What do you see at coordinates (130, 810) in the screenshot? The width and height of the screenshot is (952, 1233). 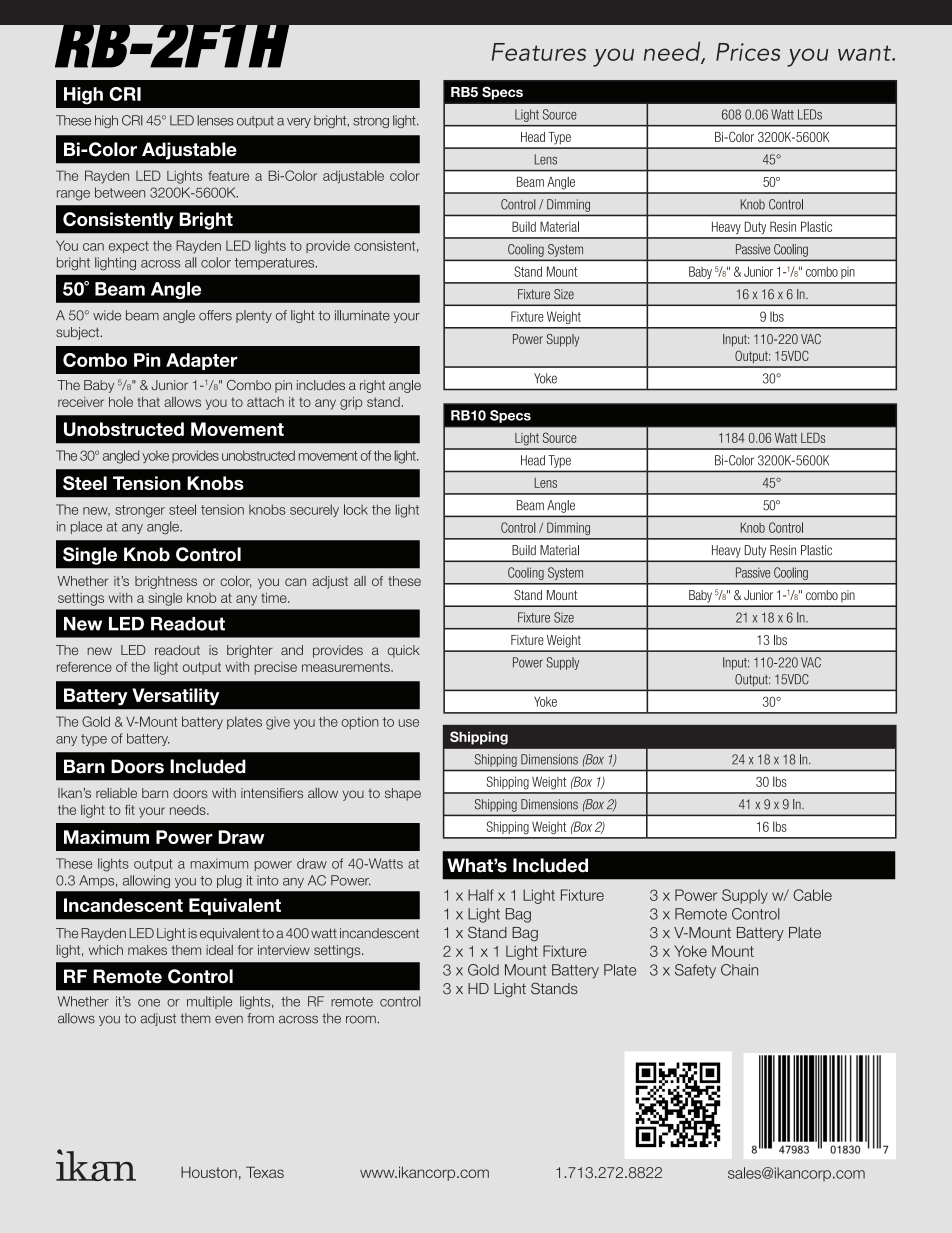 I see `fit` at bounding box center [130, 810].
